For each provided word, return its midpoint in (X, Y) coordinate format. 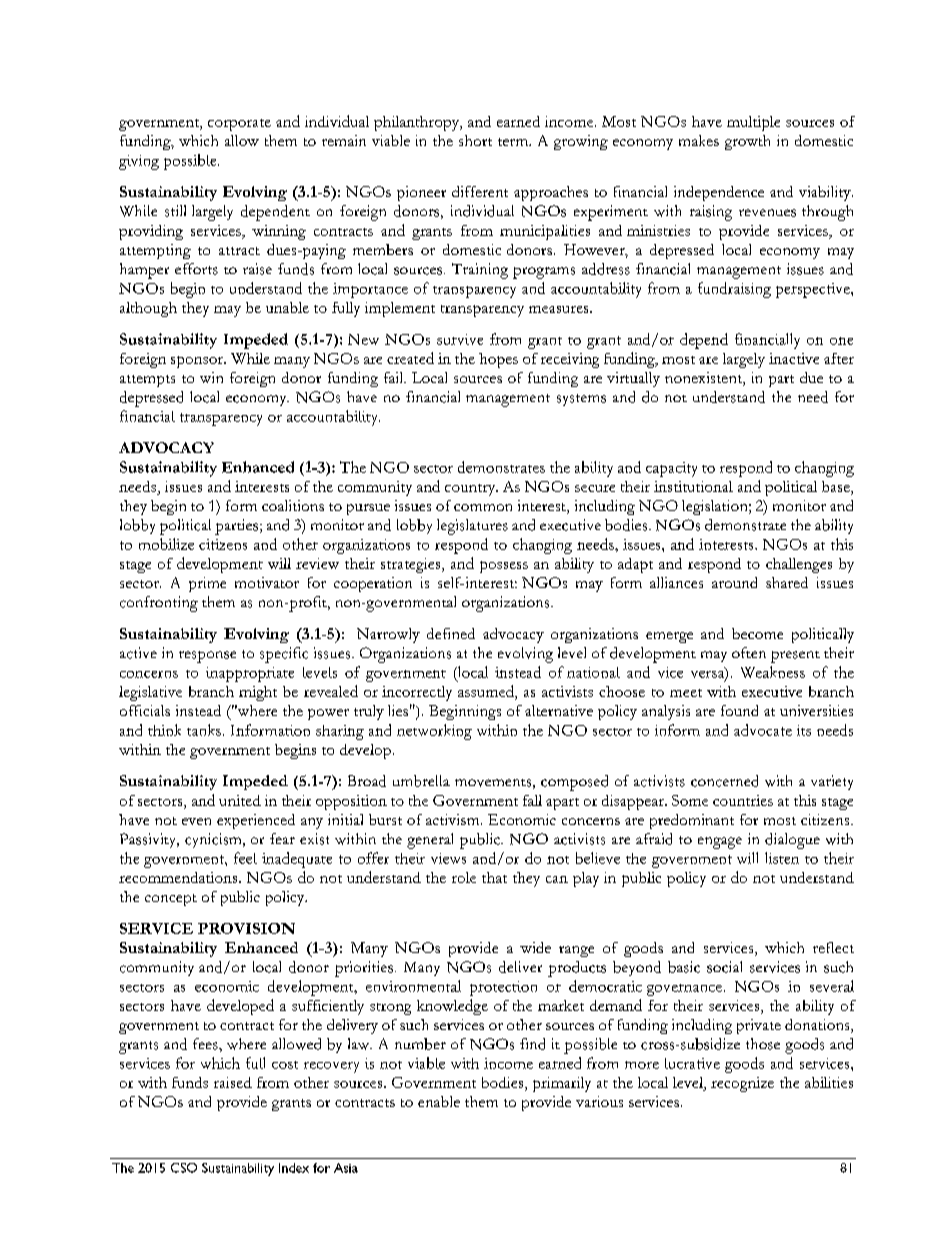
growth (747, 142)
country (471, 490)
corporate (239, 125)
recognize (742, 1084)
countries (743, 800)
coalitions (293, 505)
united (240, 800)
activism (454, 819)
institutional (693, 486)
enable (439, 1101)
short (475, 140)
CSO (184, 1168)
